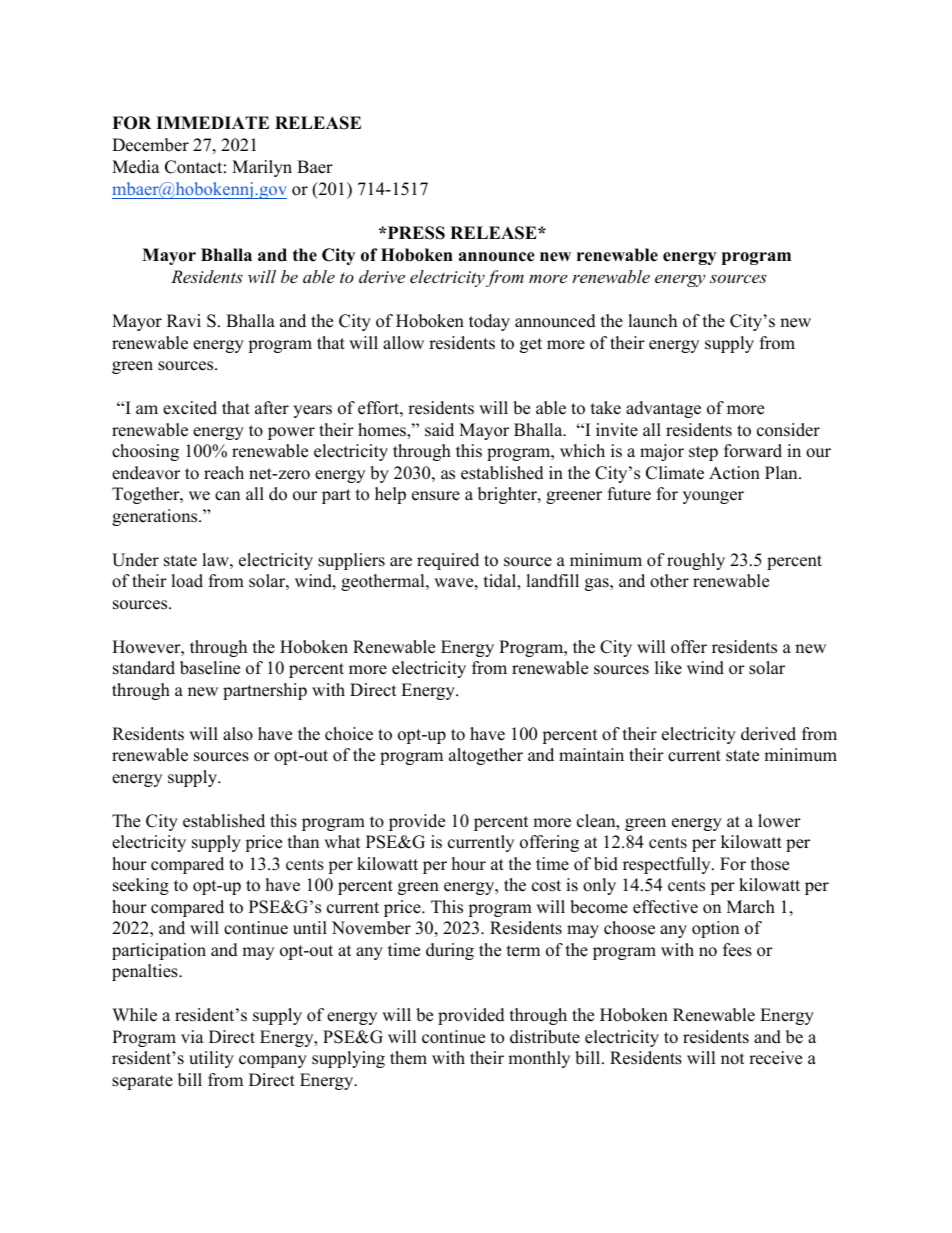 This screenshot has width=952, height=1233. Describe the element at coordinates (448, 561) in the screenshot. I see `required` at that location.
